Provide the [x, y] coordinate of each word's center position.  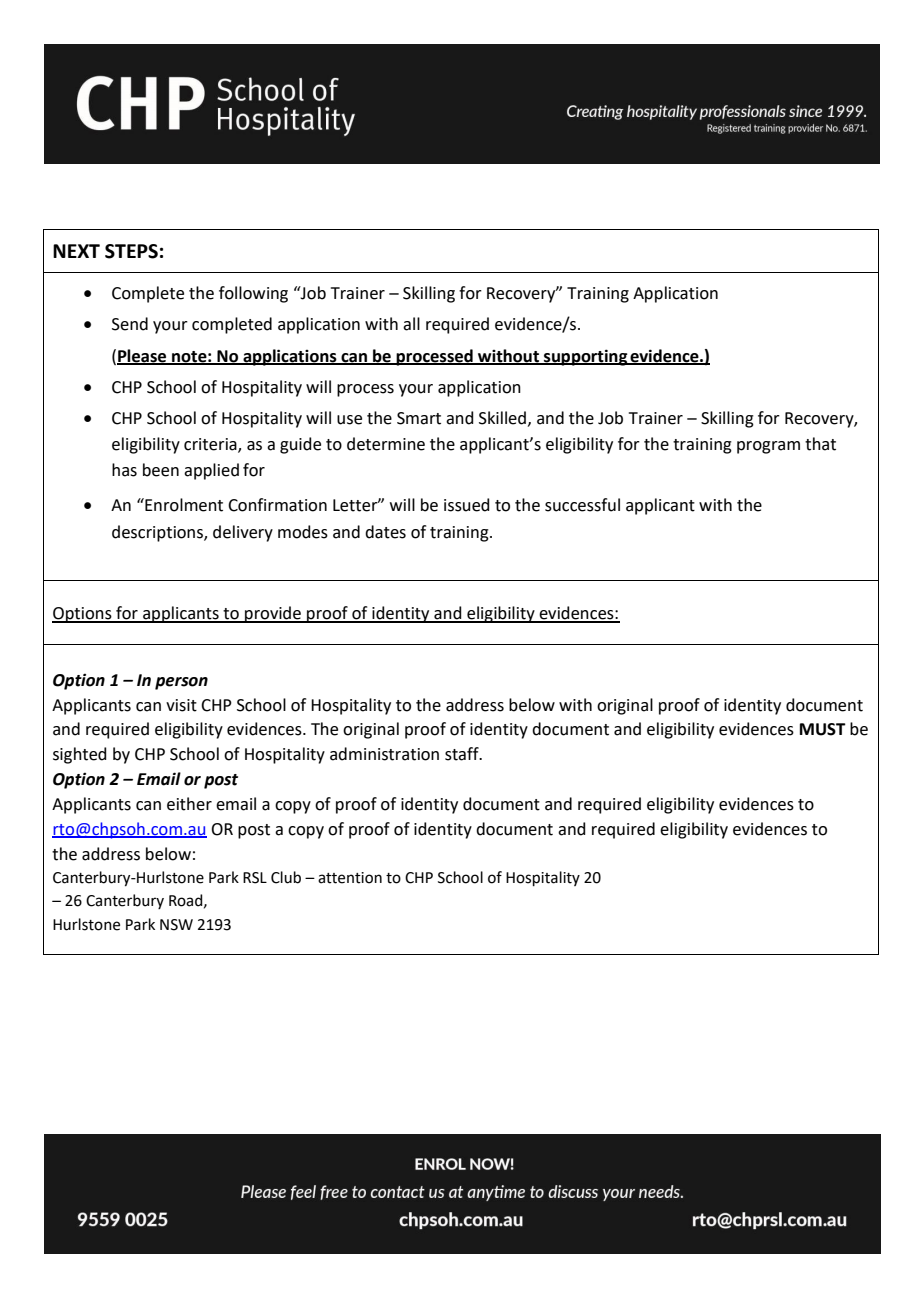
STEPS [131, 251]
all [411, 324]
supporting [585, 357]
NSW [176, 925]
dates [385, 532]
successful [582, 505]
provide [273, 614]
